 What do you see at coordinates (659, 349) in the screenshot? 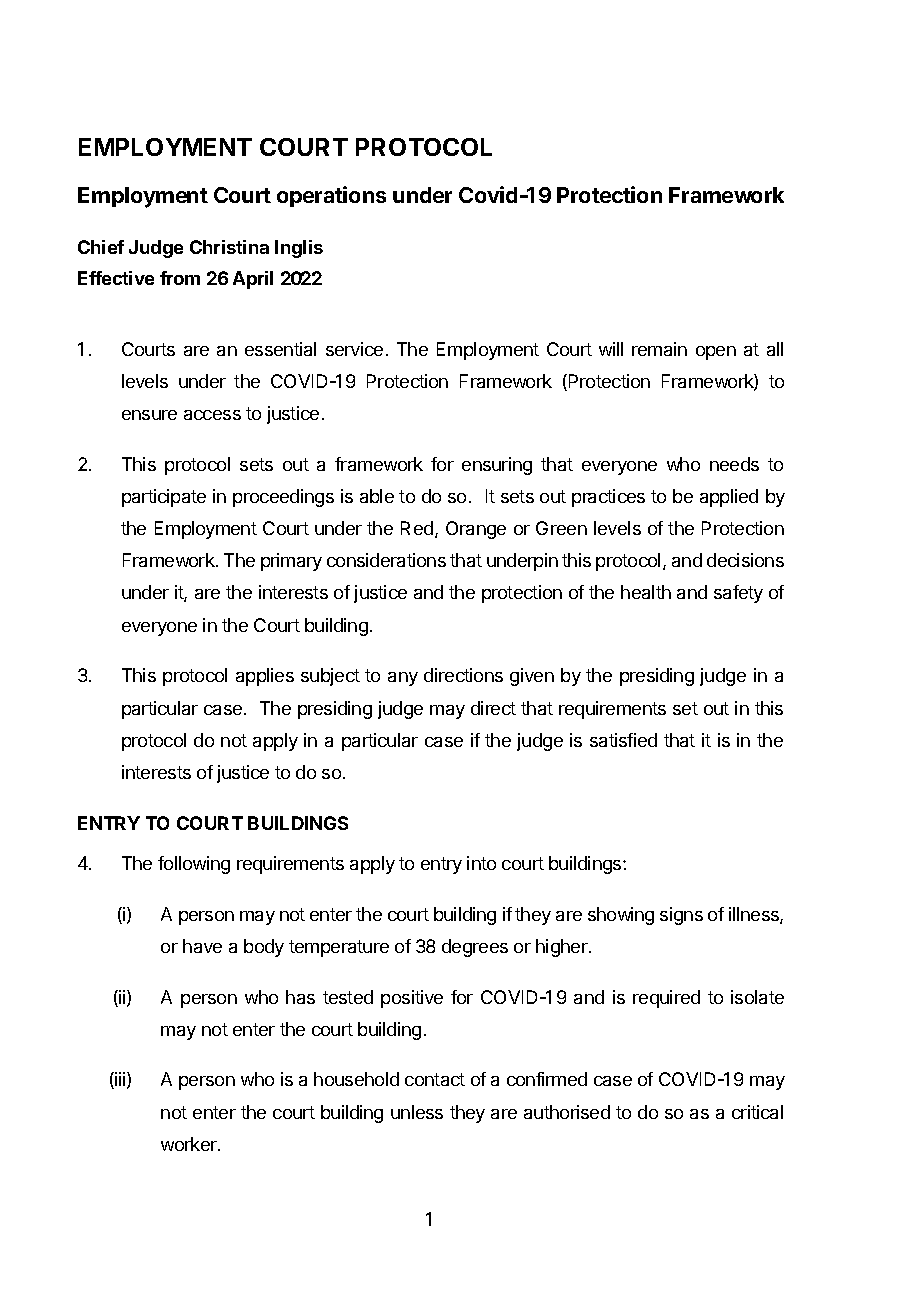
I see `remain` at bounding box center [659, 349].
